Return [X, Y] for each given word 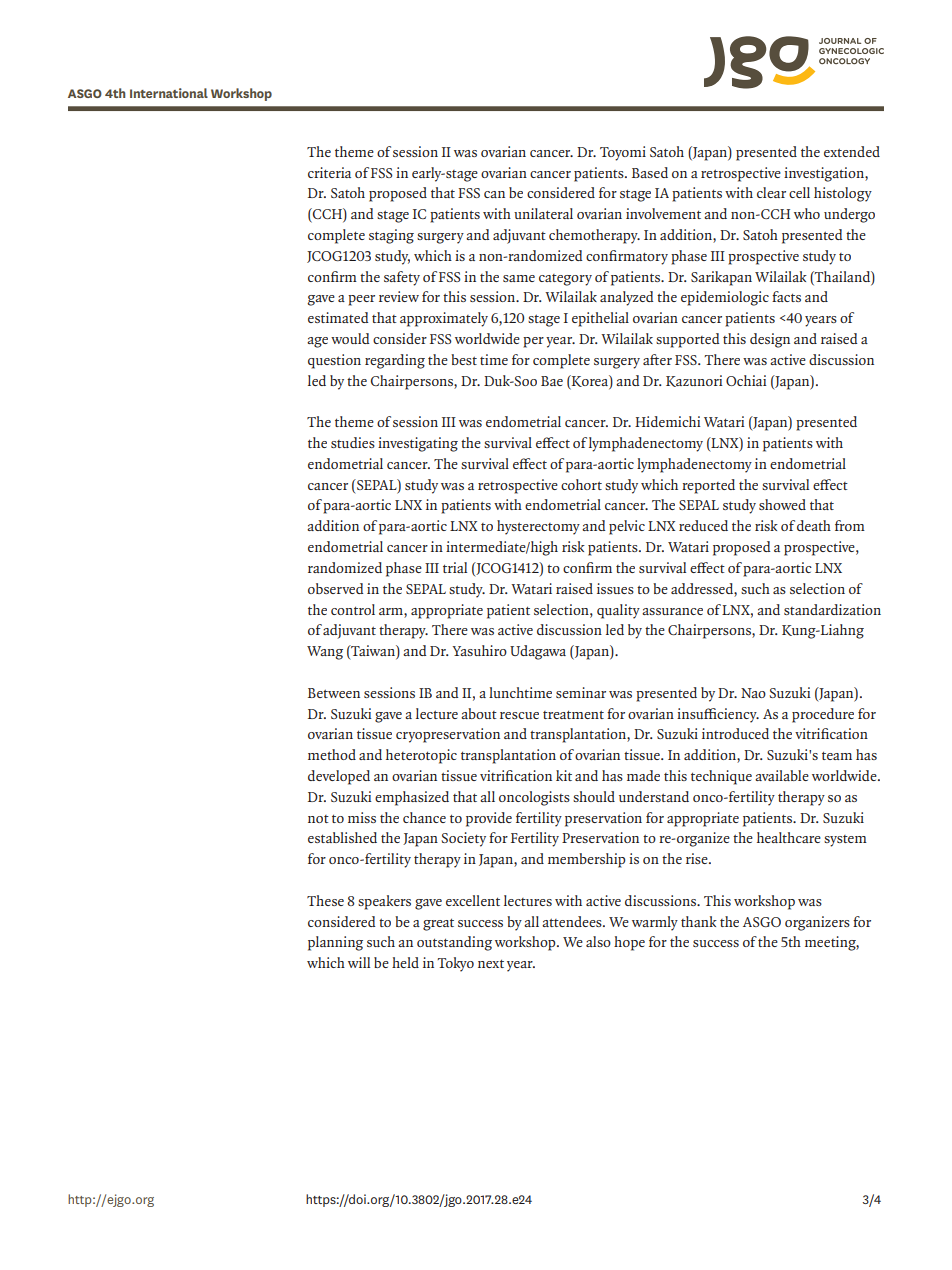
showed [782, 504]
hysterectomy [538, 527]
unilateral [543, 213]
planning [335, 943]
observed [335, 588]
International [169, 93]
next [491, 963]
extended [852, 151]
